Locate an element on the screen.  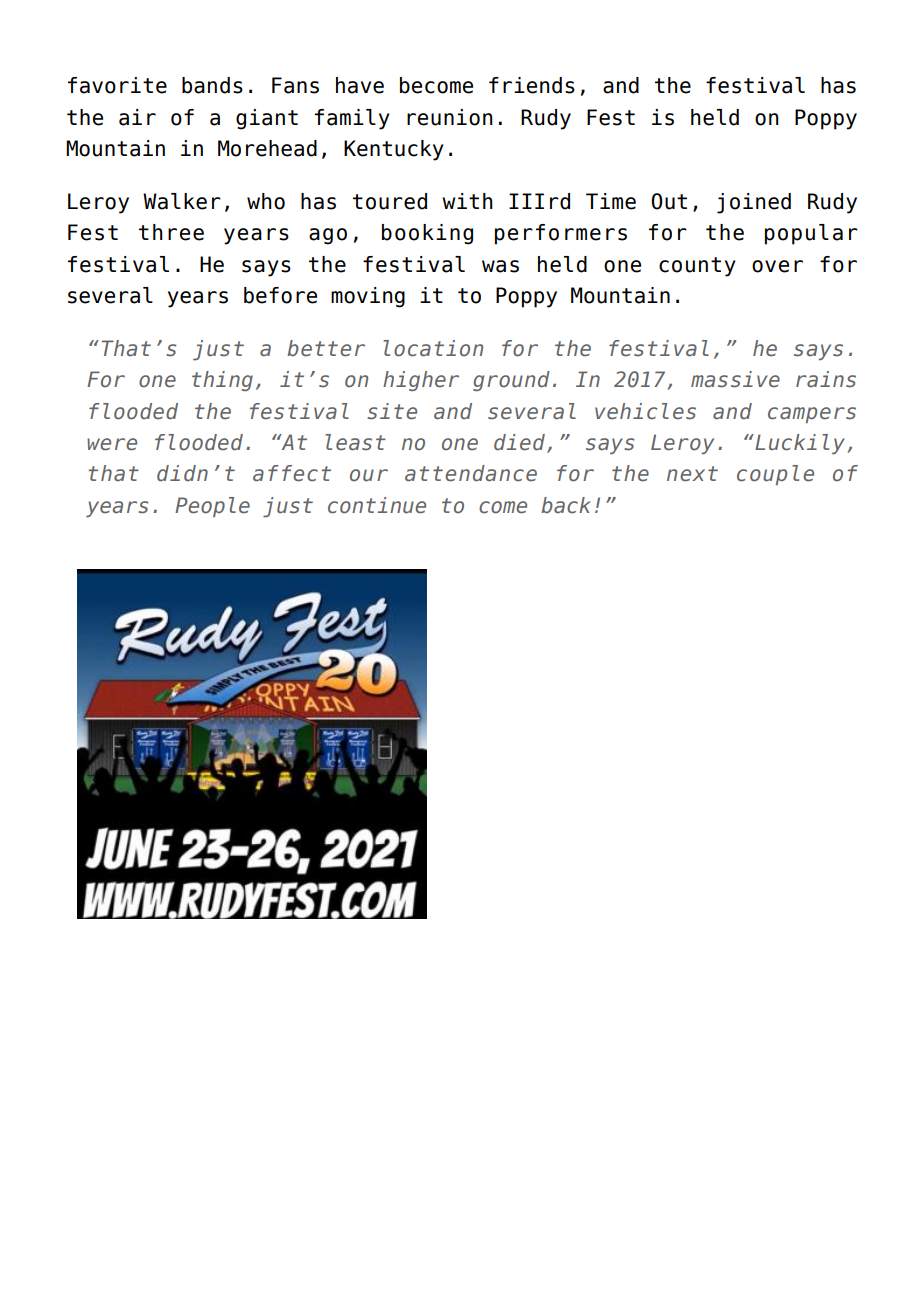
reunion is located at coordinates (450, 117).
